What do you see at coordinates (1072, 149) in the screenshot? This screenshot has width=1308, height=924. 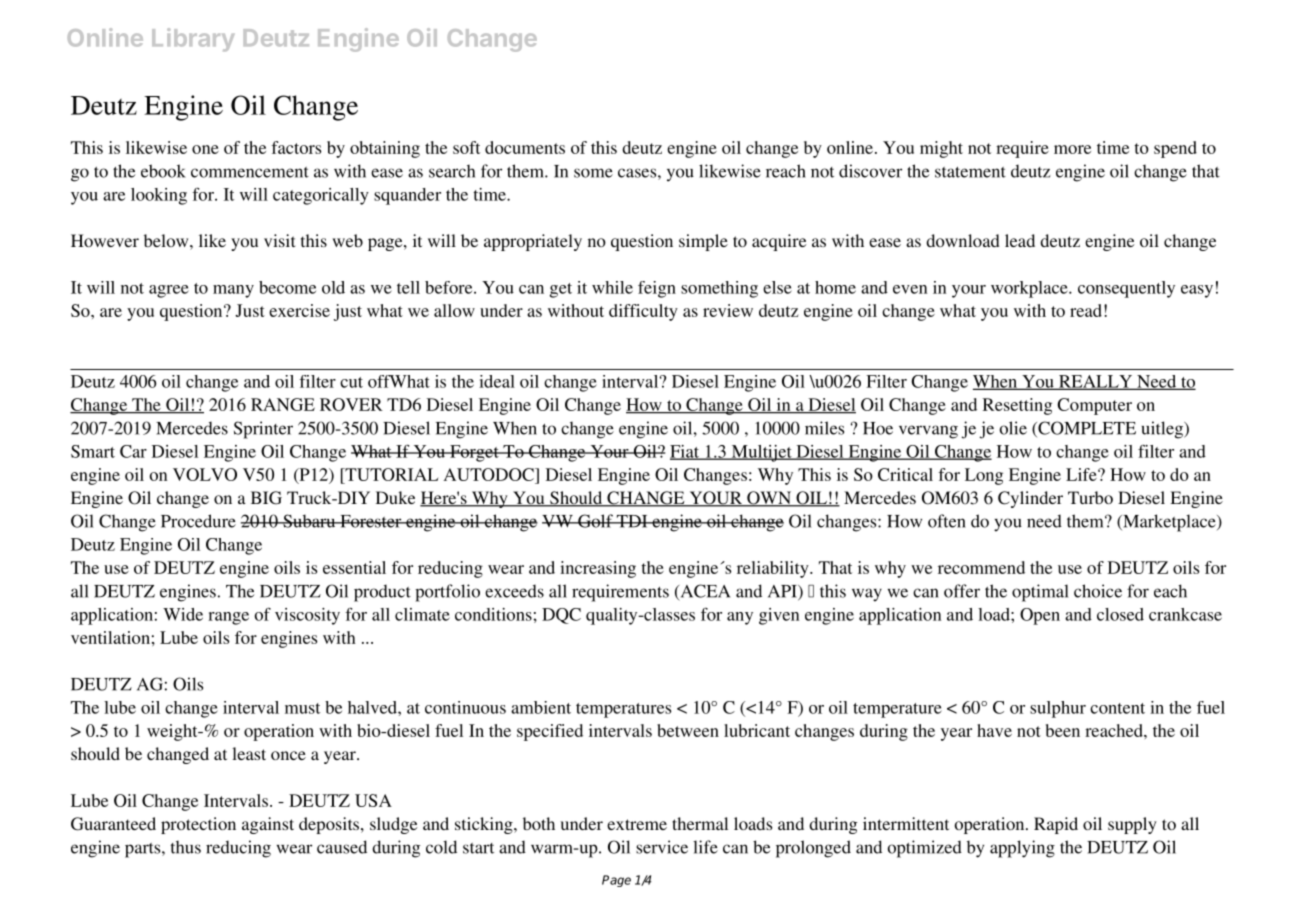 I see `more` at bounding box center [1072, 149].
